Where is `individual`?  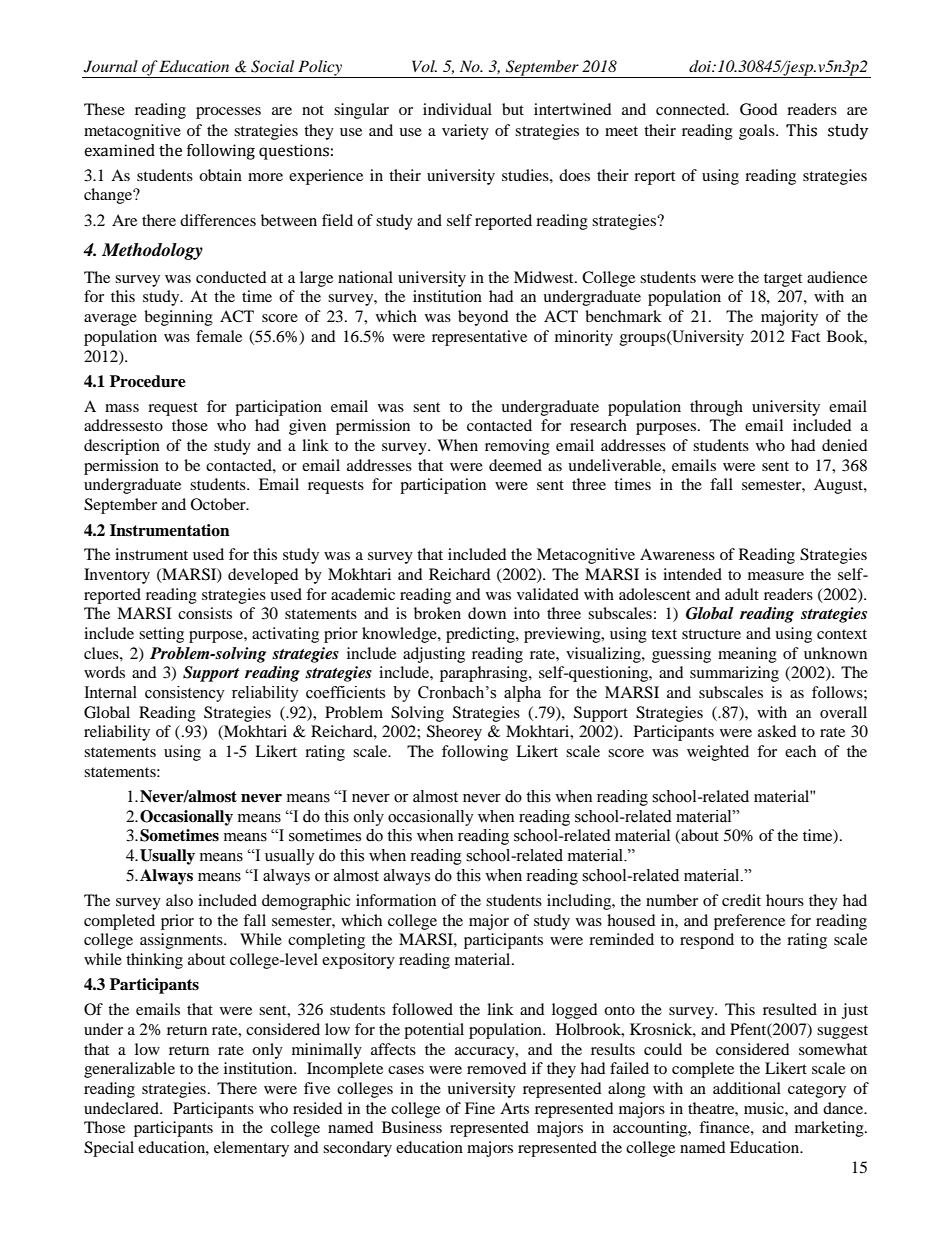
individual is located at coordinates (457, 109).
